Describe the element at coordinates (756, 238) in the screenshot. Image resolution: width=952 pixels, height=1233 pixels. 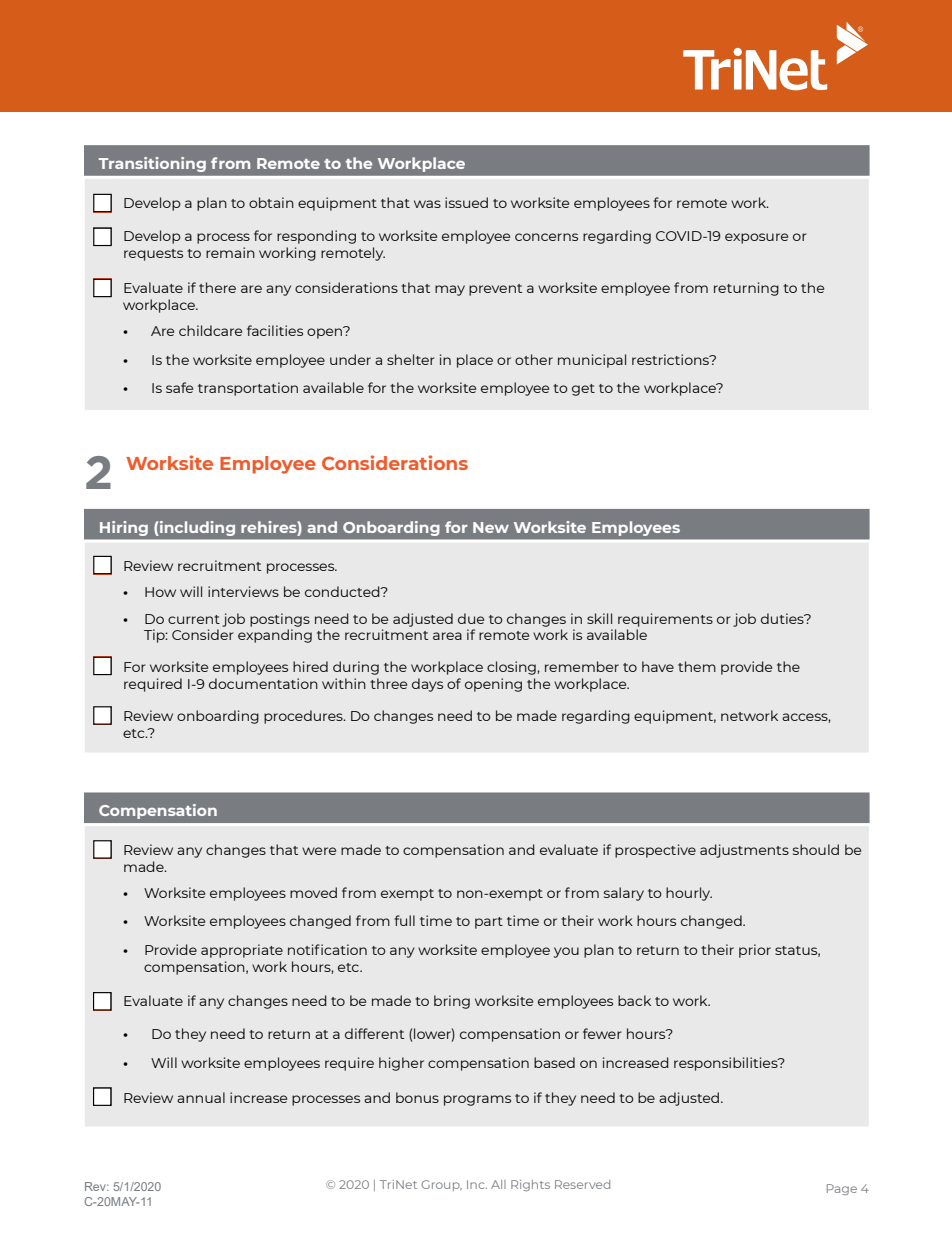
I see `exposure` at that location.
